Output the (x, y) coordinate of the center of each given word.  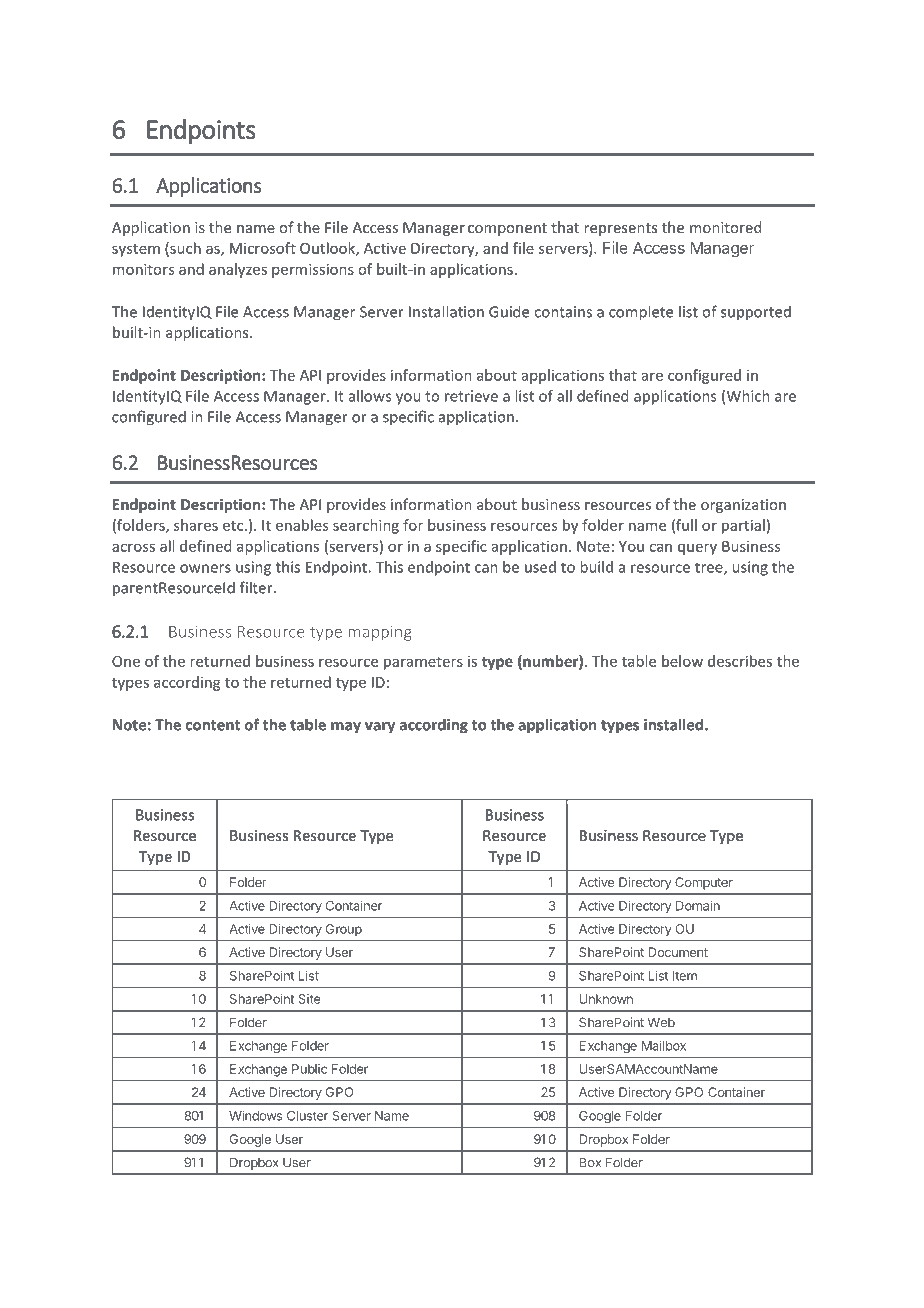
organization (743, 506)
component (507, 229)
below (682, 661)
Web (661, 1022)
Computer (704, 883)
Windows (255, 1115)
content (213, 725)
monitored (725, 227)
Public (309, 1069)
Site (309, 999)
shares (196, 525)
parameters (423, 663)
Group (344, 930)
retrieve (471, 396)
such (184, 249)
